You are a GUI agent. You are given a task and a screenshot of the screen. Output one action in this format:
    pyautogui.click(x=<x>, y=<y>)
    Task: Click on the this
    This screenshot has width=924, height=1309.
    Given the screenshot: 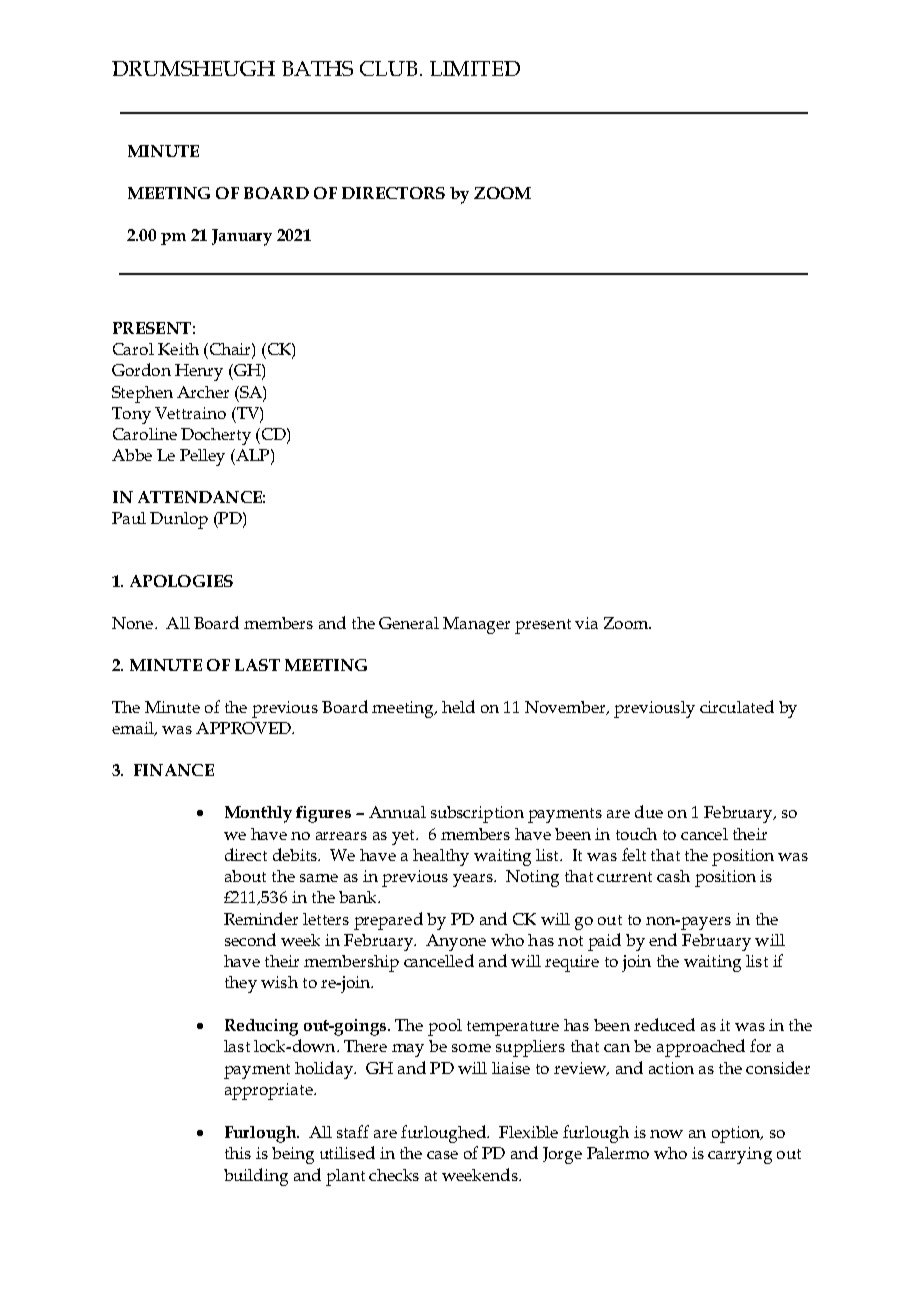 What is the action you would take?
    pyautogui.click(x=238, y=1153)
